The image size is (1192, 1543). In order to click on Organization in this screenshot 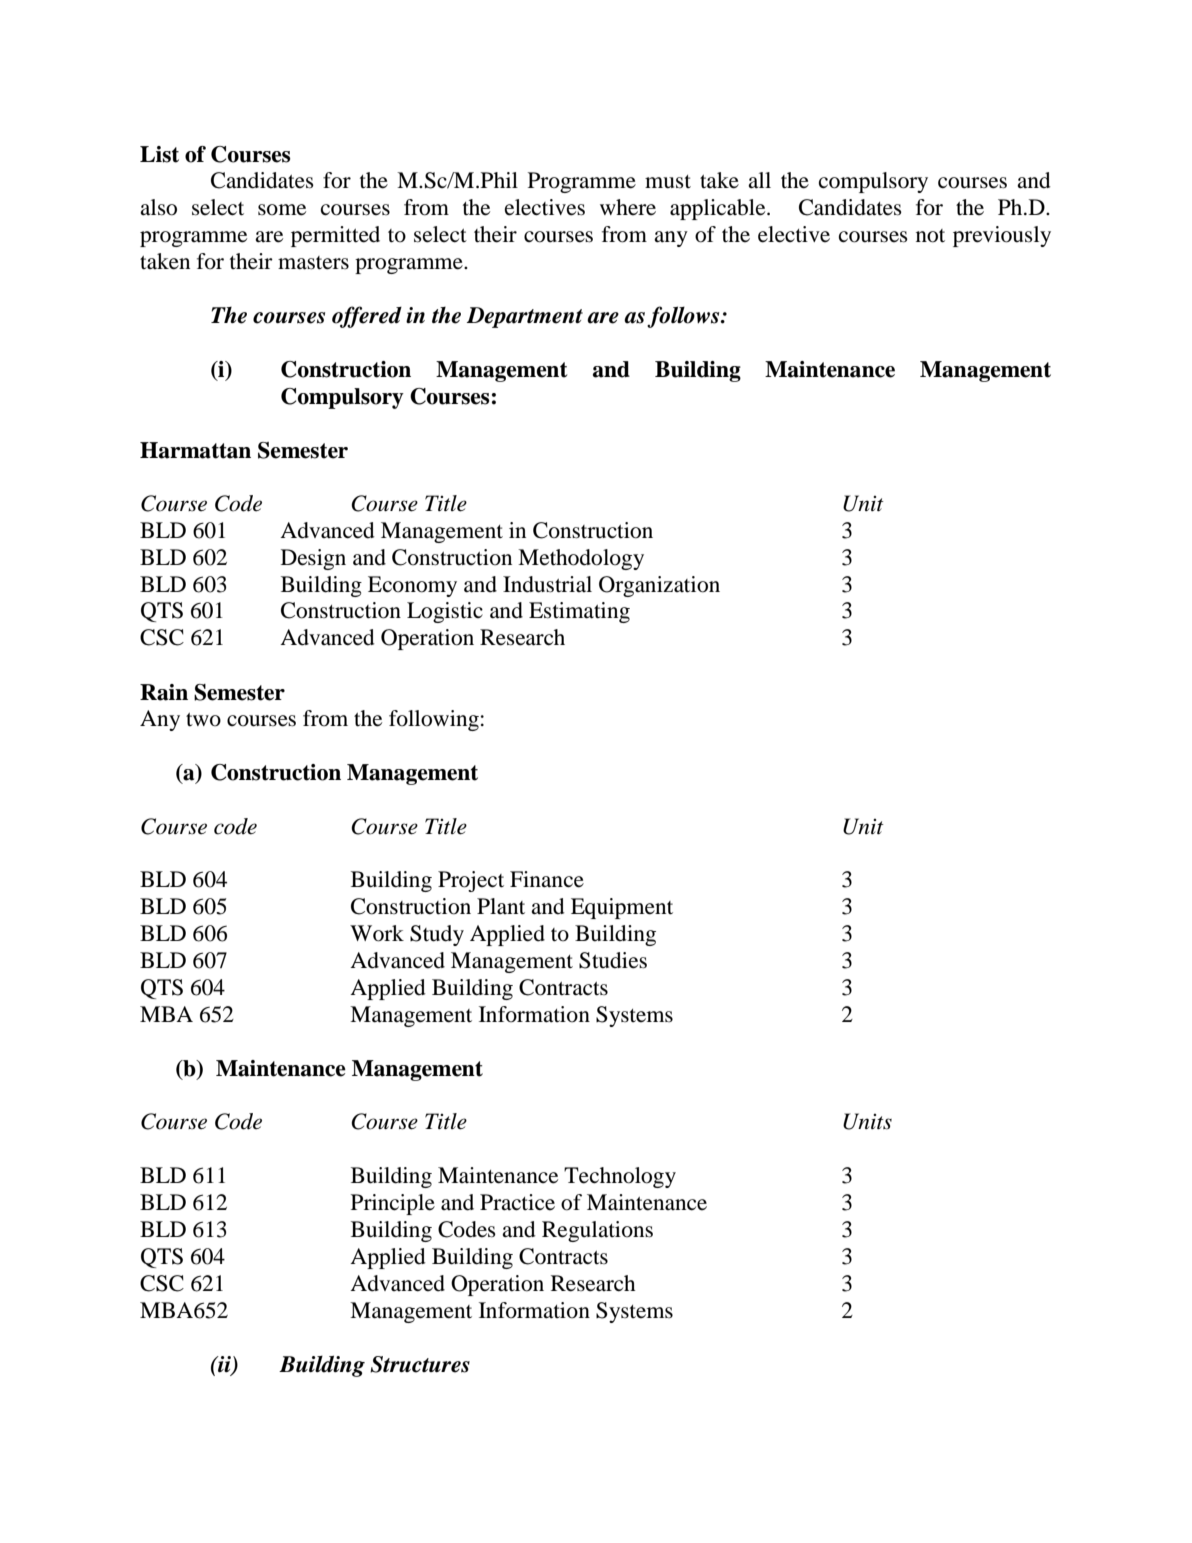, I will do `click(659, 586)`.
